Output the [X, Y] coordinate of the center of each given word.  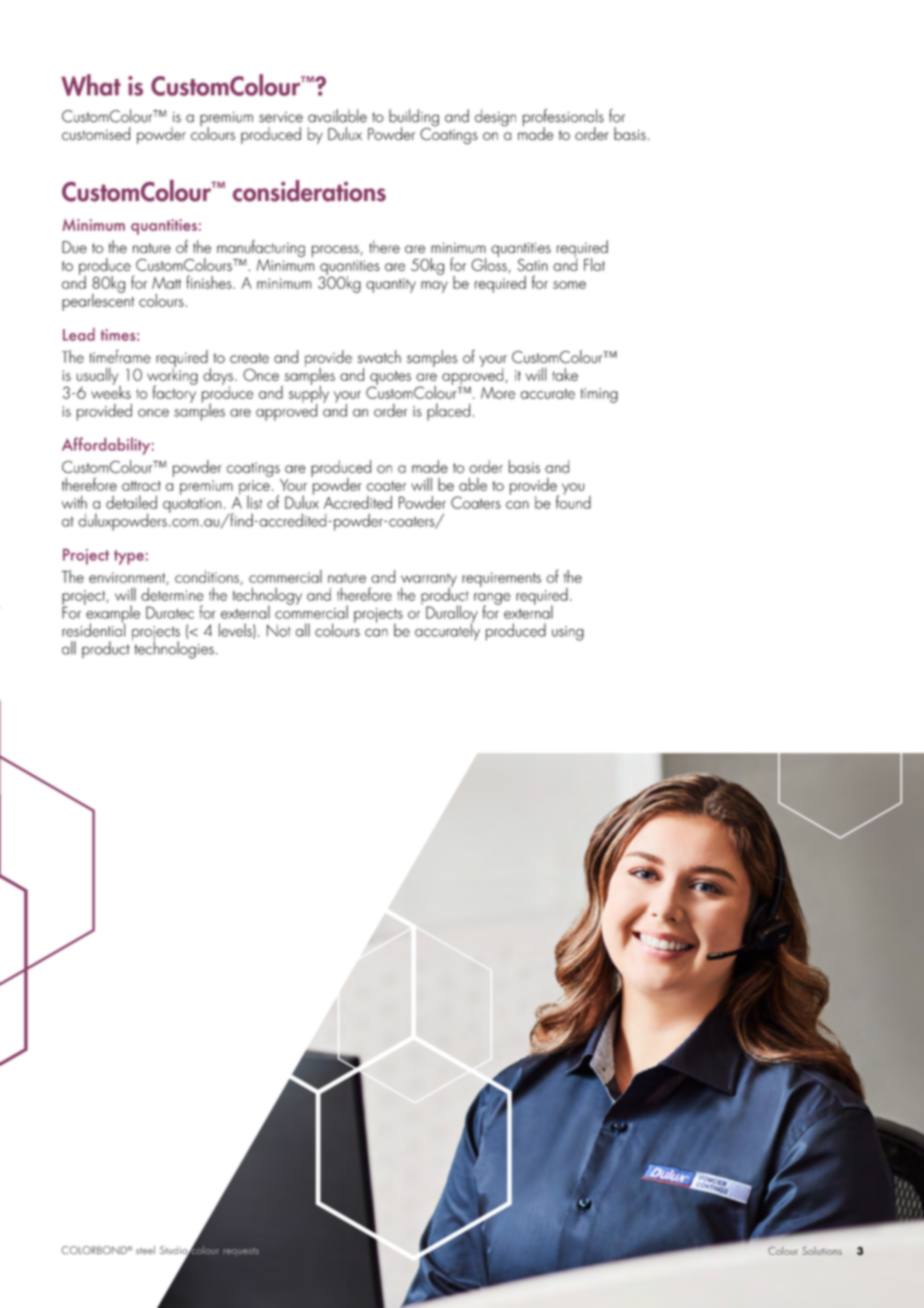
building [414, 119]
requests [241, 1252]
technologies [173, 649]
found [573, 501]
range [492, 600]
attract [141, 486]
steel [145, 1250]
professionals [563, 119]
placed [448, 412]
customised [96, 133]
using [568, 633]
